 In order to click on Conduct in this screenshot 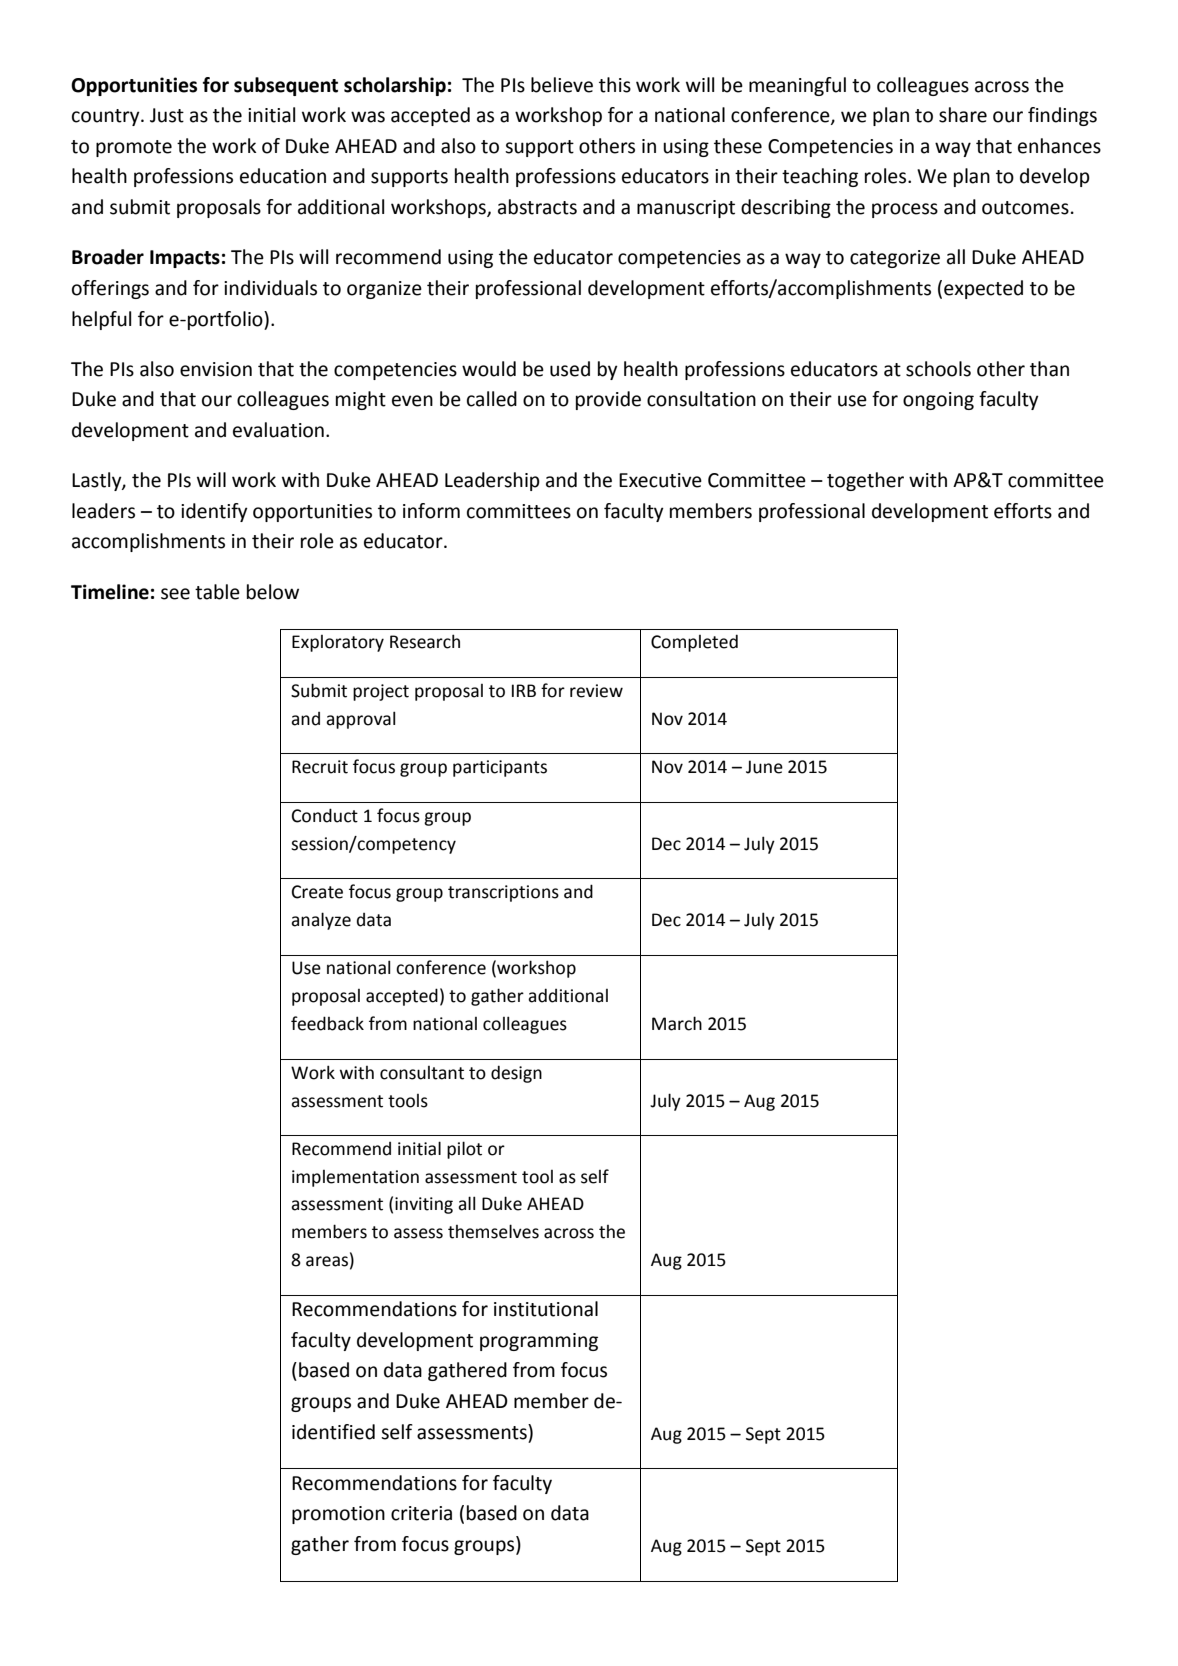, I will do `click(325, 815)`.
